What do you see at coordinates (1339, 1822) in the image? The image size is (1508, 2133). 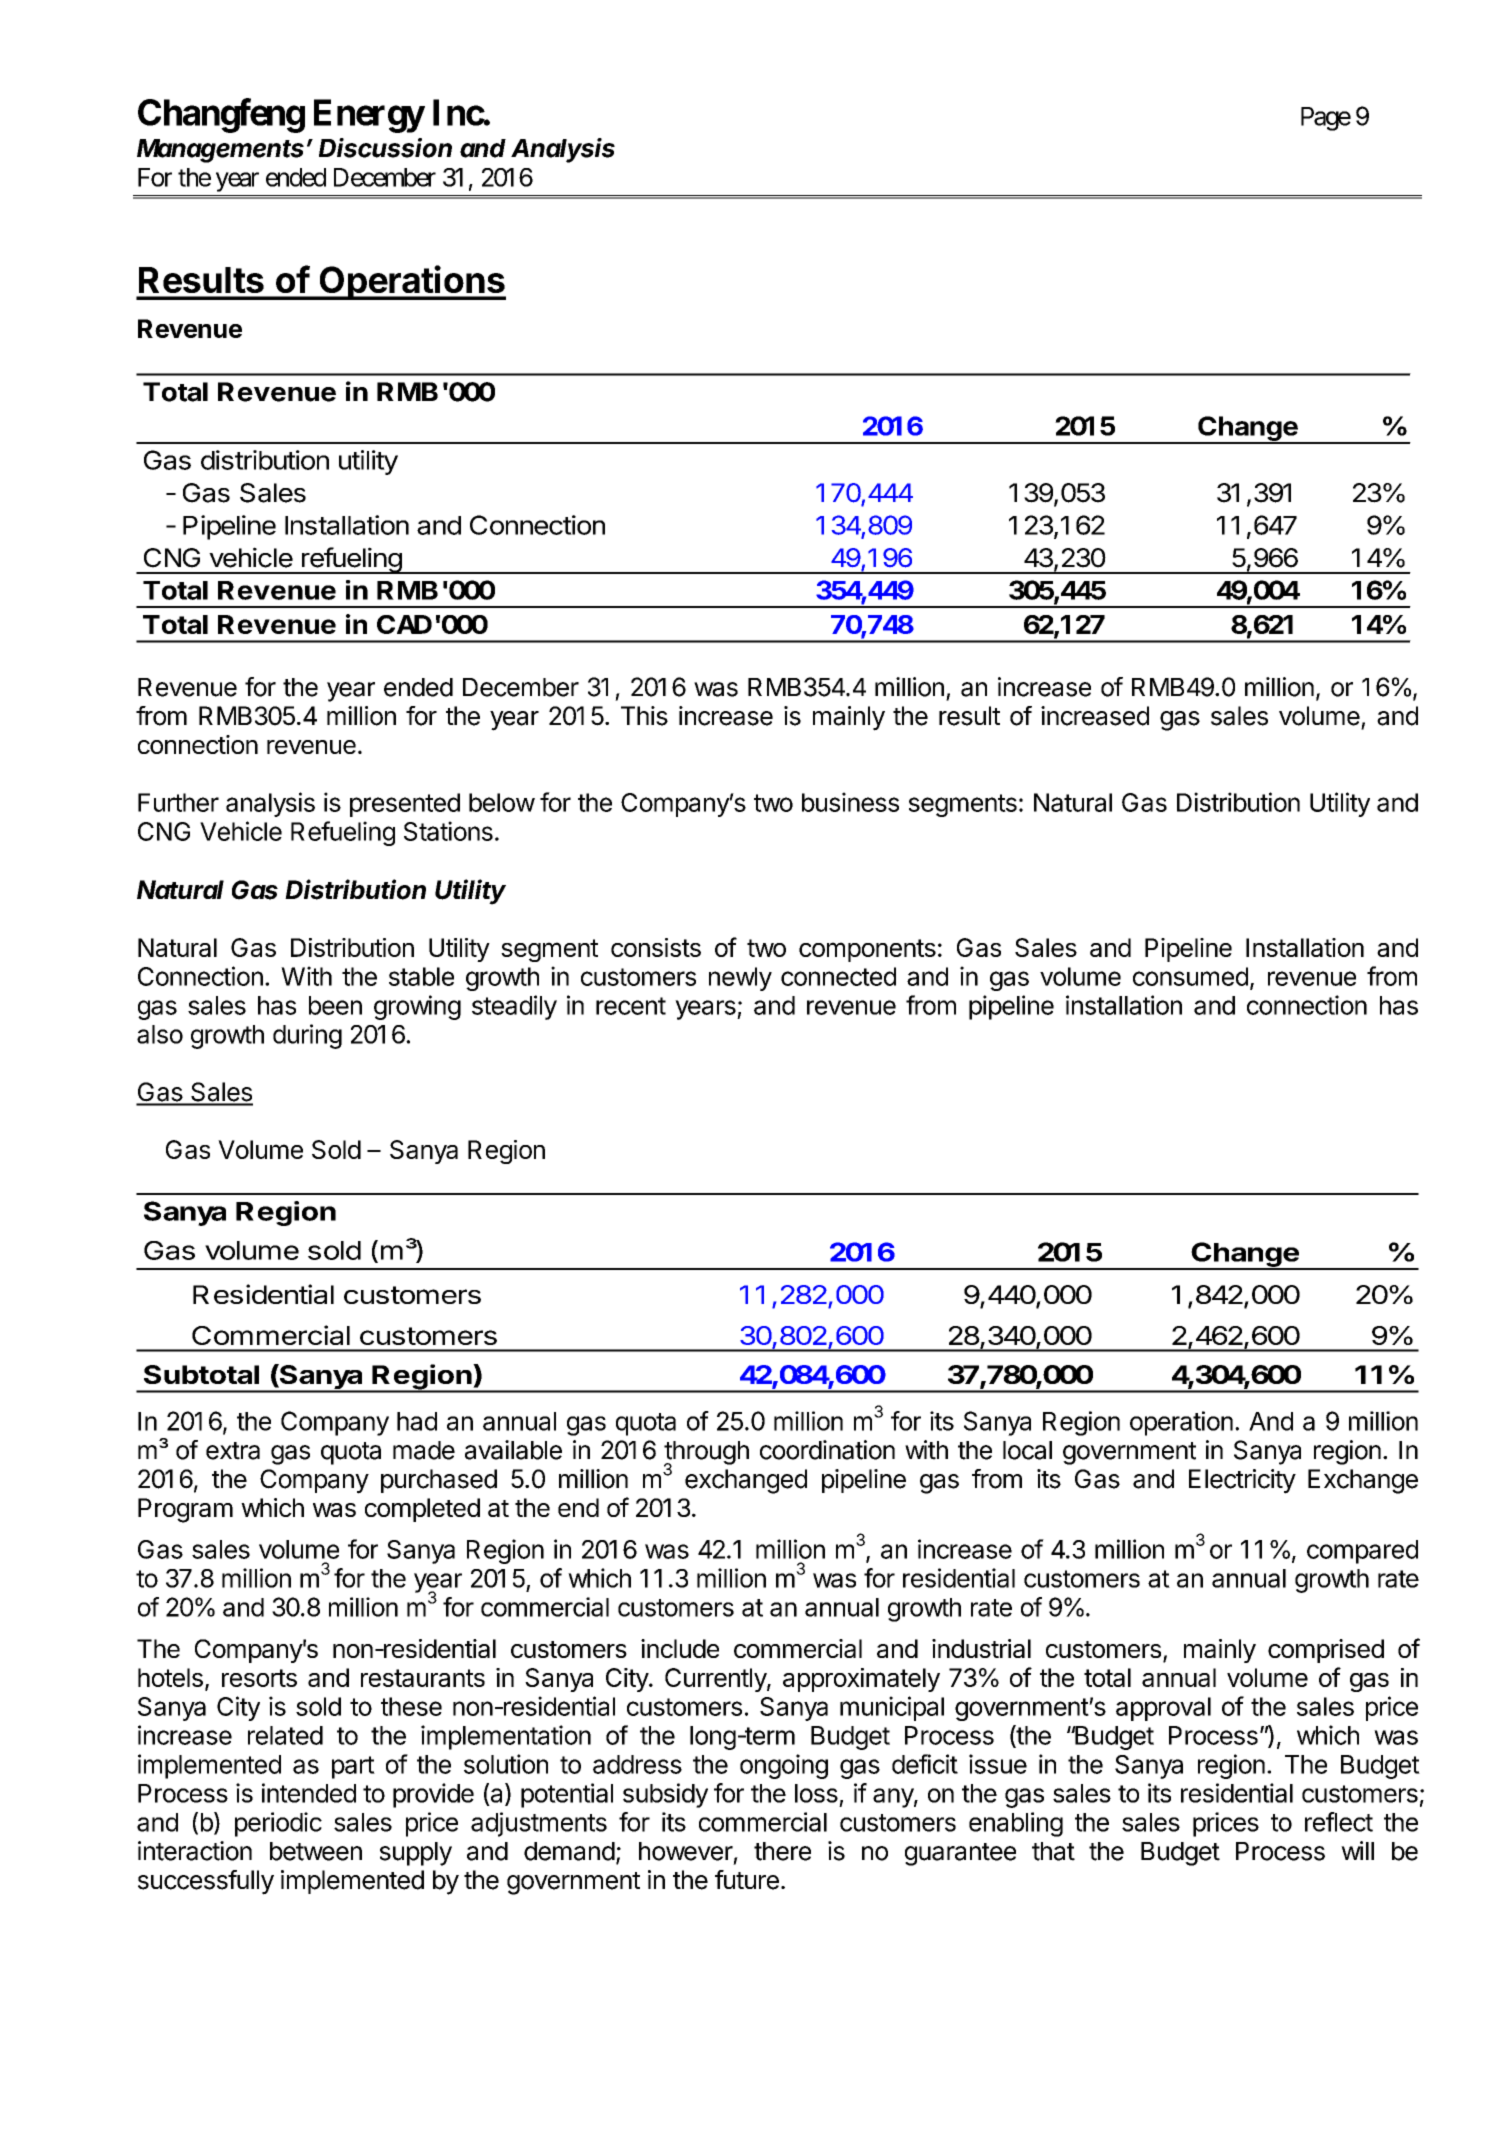 I see `reflect` at bounding box center [1339, 1822].
